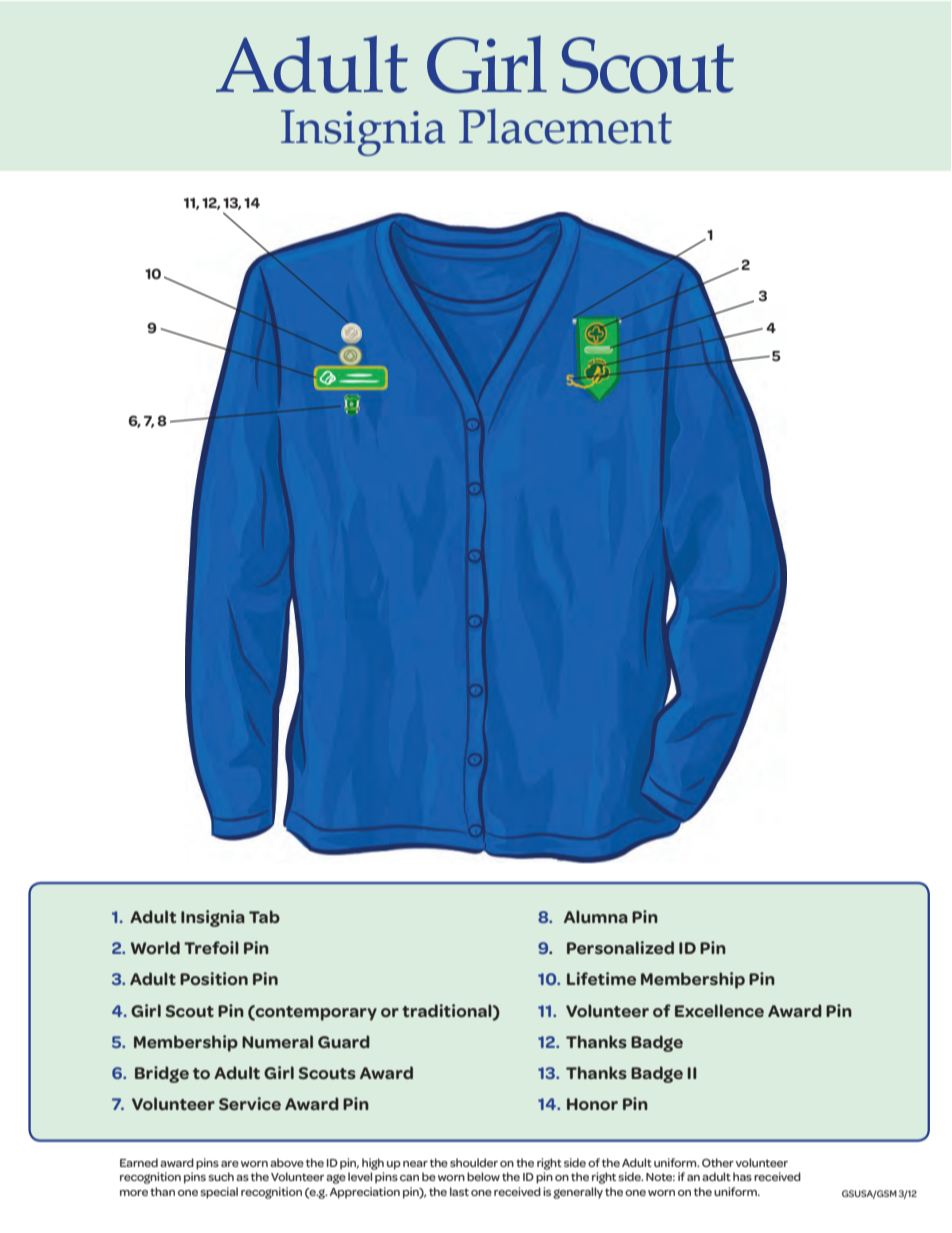  I want to click on Guard, so click(344, 1041).
